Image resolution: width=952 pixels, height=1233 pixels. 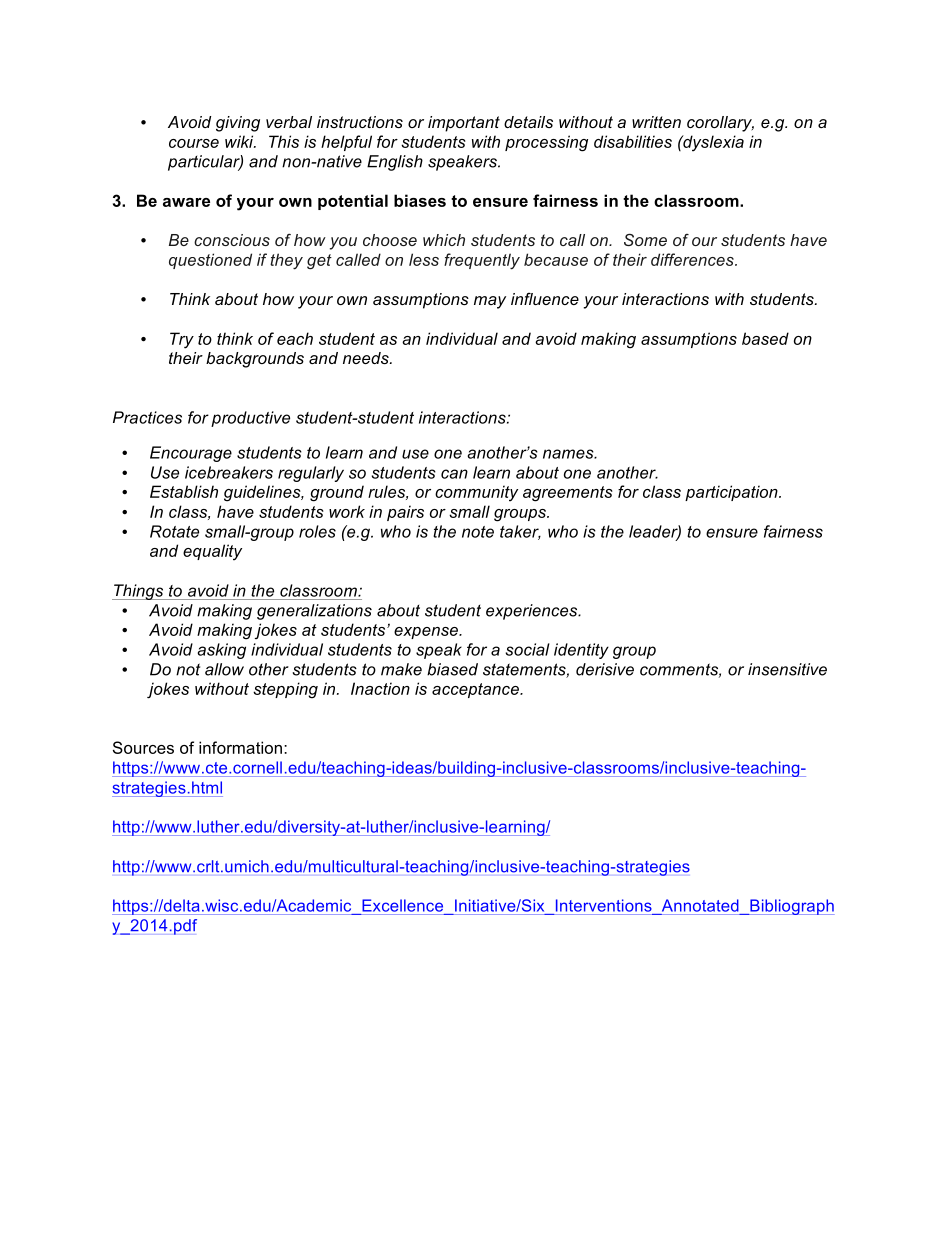 What do you see at coordinates (182, 340) in the page?
I see `Try` at bounding box center [182, 340].
